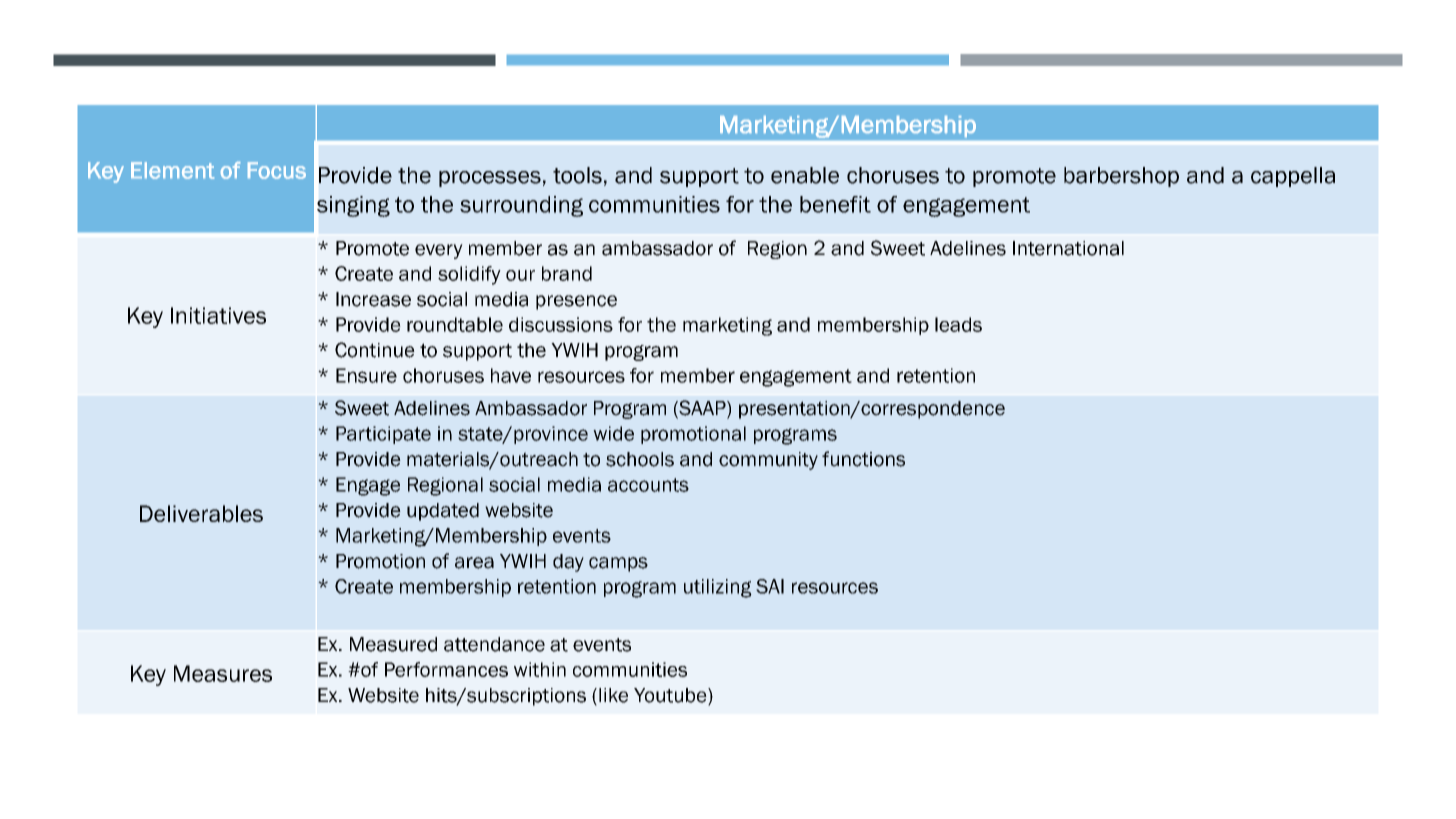  I want to click on barbershop, so click(1121, 177).
